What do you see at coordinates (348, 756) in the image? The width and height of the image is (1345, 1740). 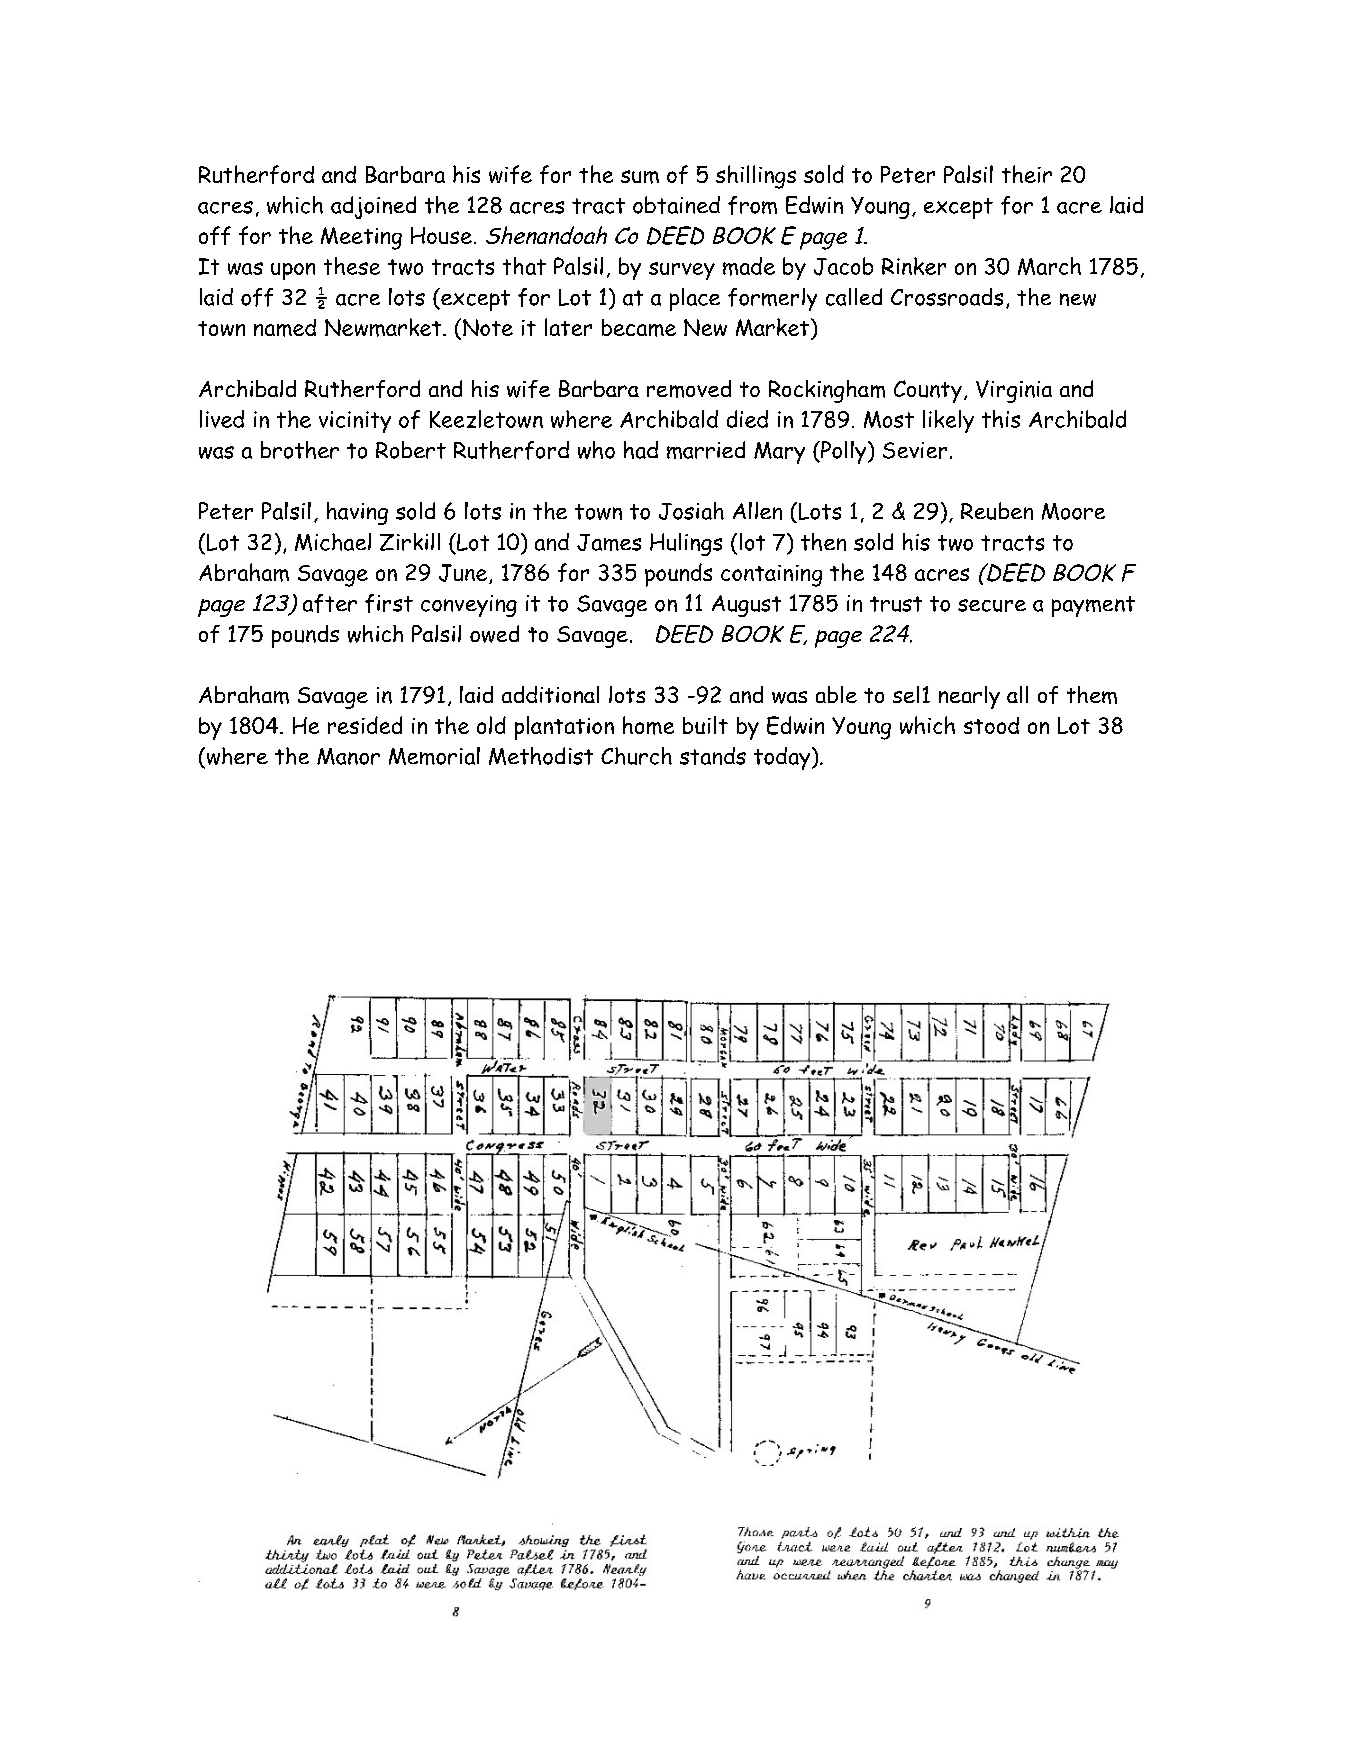 I see `Manor` at bounding box center [348, 756].
